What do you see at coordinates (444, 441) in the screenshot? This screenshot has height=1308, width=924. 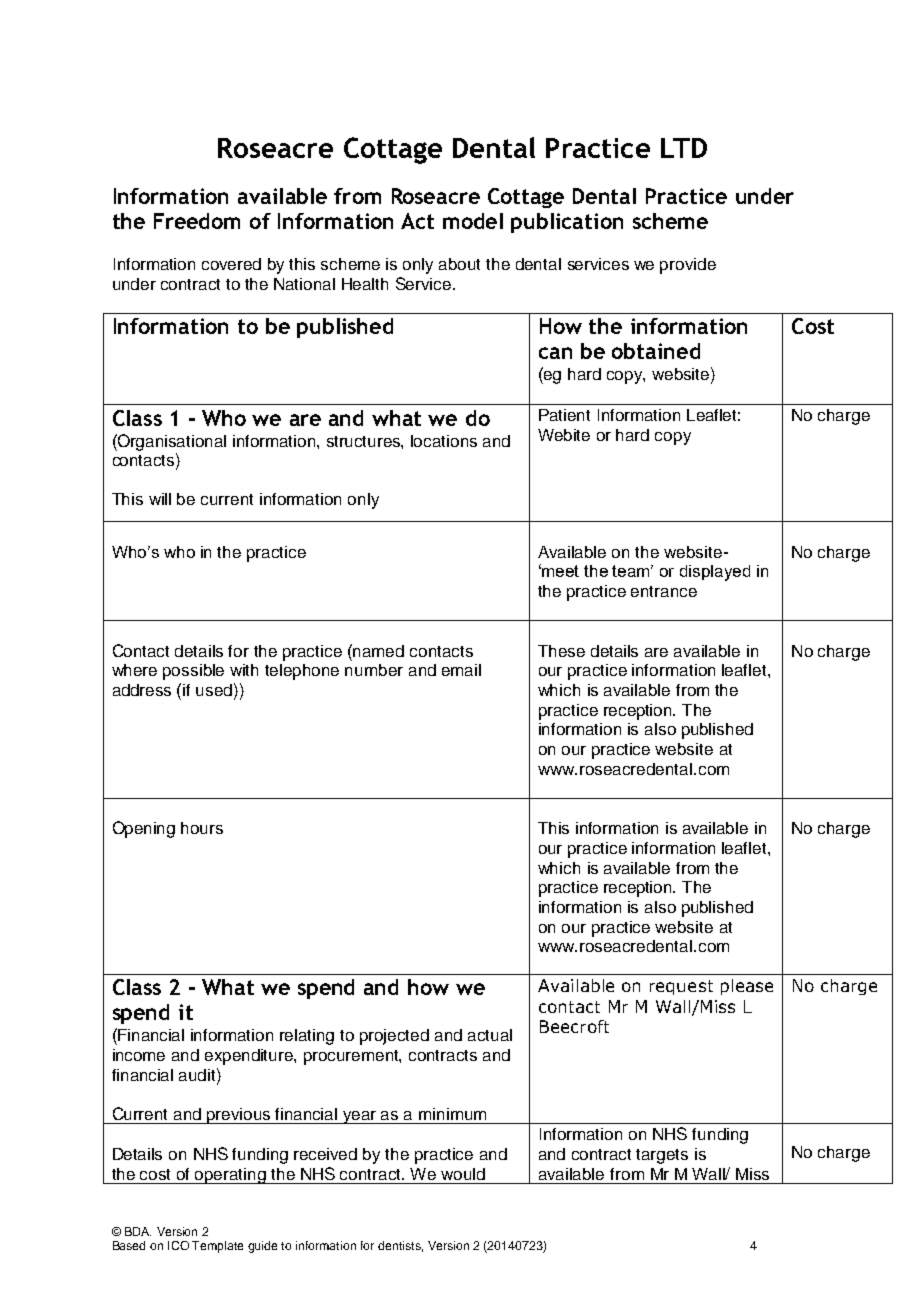 I see `locations` at bounding box center [444, 441].
